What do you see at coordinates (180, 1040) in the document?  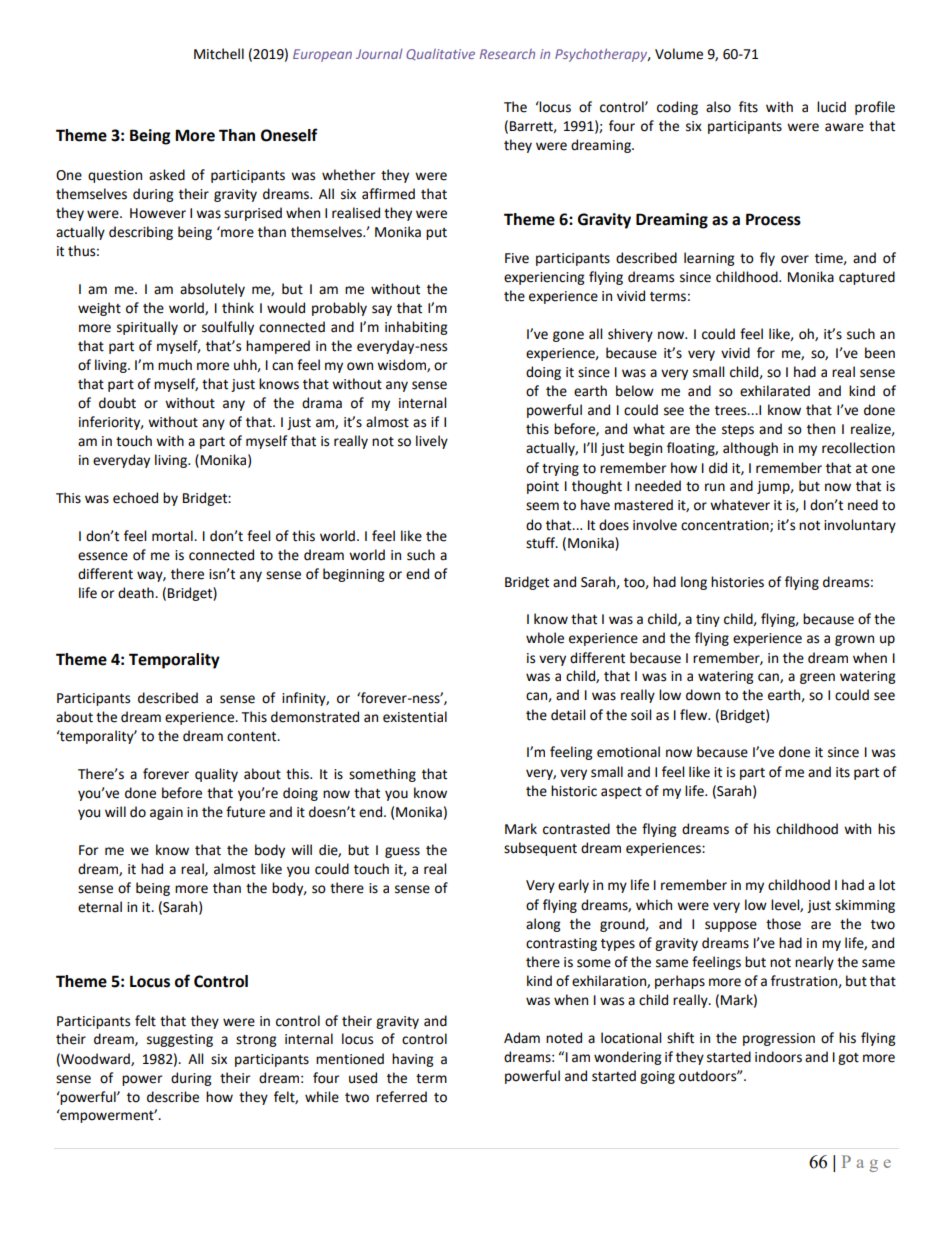 I see `suggesting` at bounding box center [180, 1040].
